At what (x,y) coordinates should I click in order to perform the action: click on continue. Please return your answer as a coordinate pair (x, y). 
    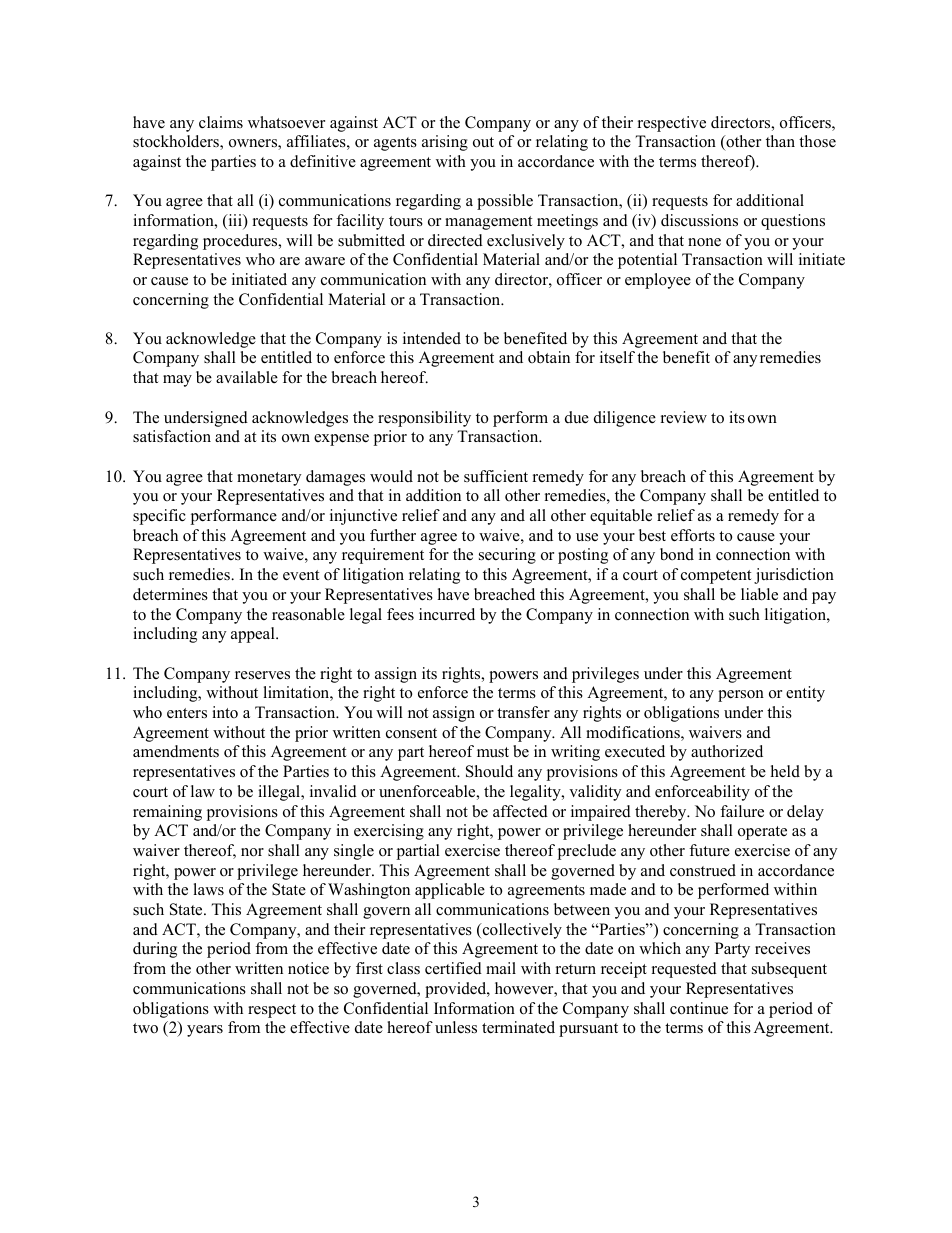
    Looking at the image, I should click on (699, 1008).
